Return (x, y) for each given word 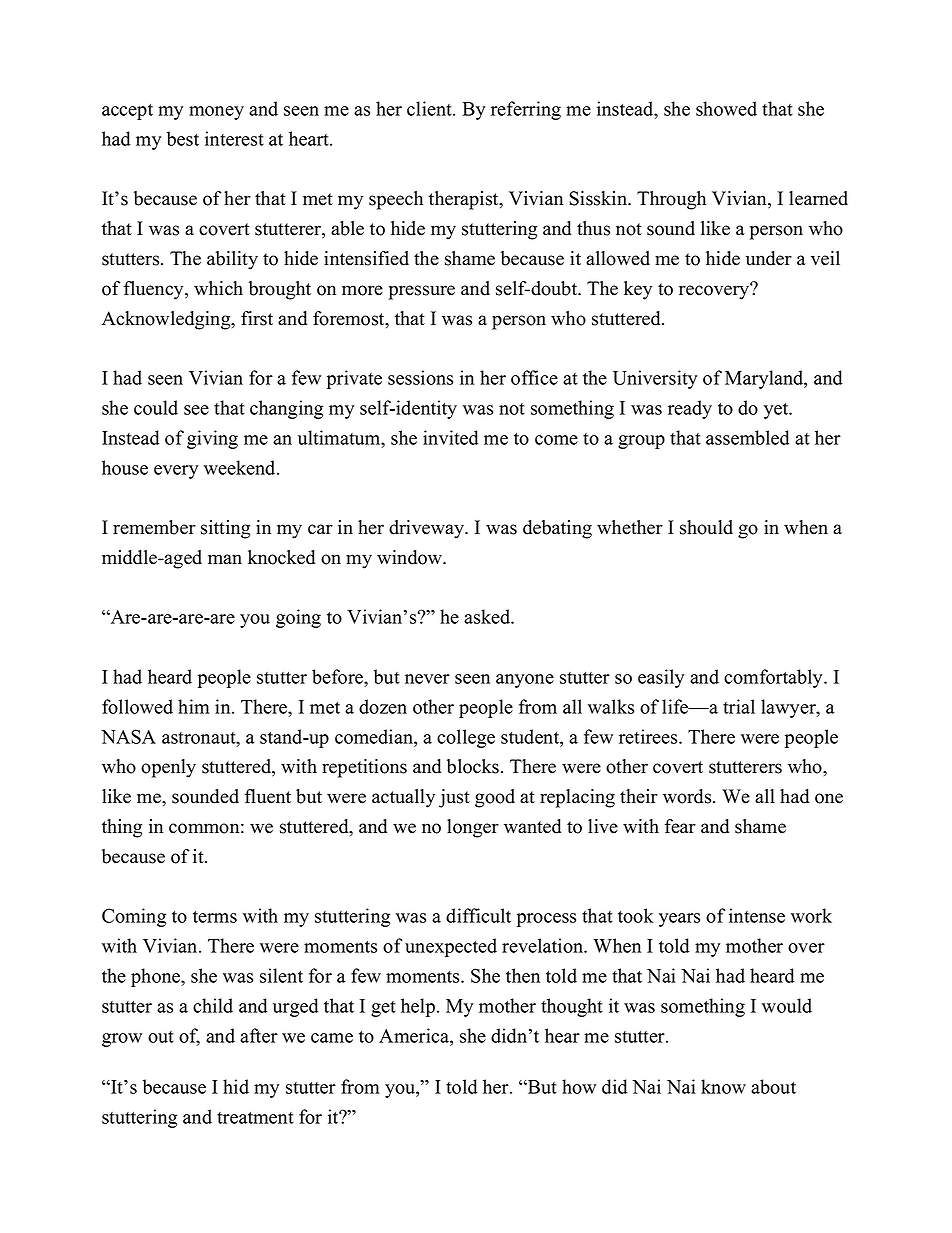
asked (488, 616)
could (156, 407)
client (430, 108)
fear (680, 826)
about (773, 1086)
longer (473, 828)
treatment (255, 1118)
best (183, 138)
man (225, 559)
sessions (420, 377)
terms (215, 917)
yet (777, 411)
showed (726, 108)
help (418, 1007)
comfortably (774, 678)
